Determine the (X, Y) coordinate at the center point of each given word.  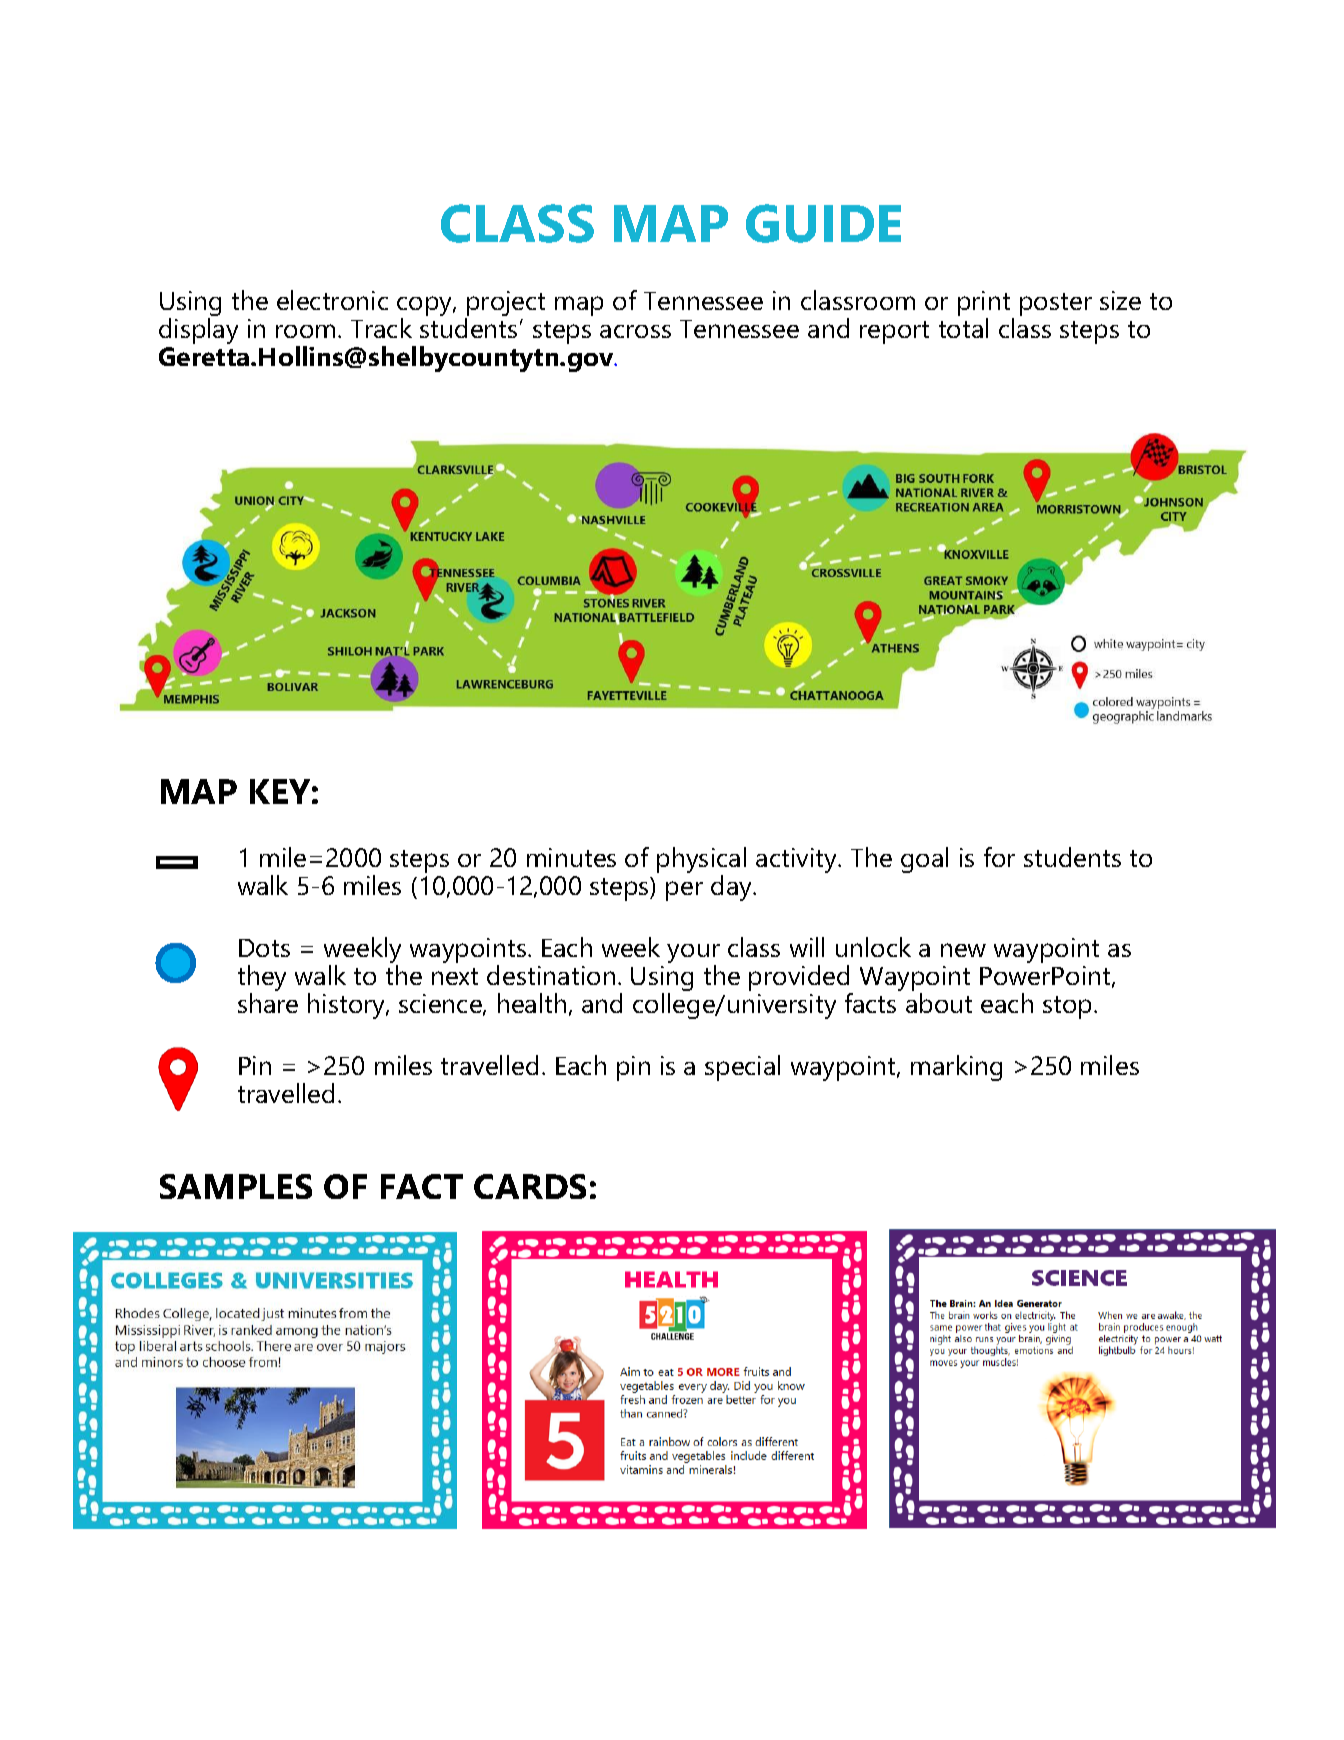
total (963, 328)
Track (381, 328)
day (733, 888)
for (999, 857)
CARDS (530, 1186)
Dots (264, 948)
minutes (571, 857)
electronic (332, 300)
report (894, 332)
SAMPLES (236, 1186)
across (635, 331)
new (963, 950)
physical (701, 861)
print (985, 305)
